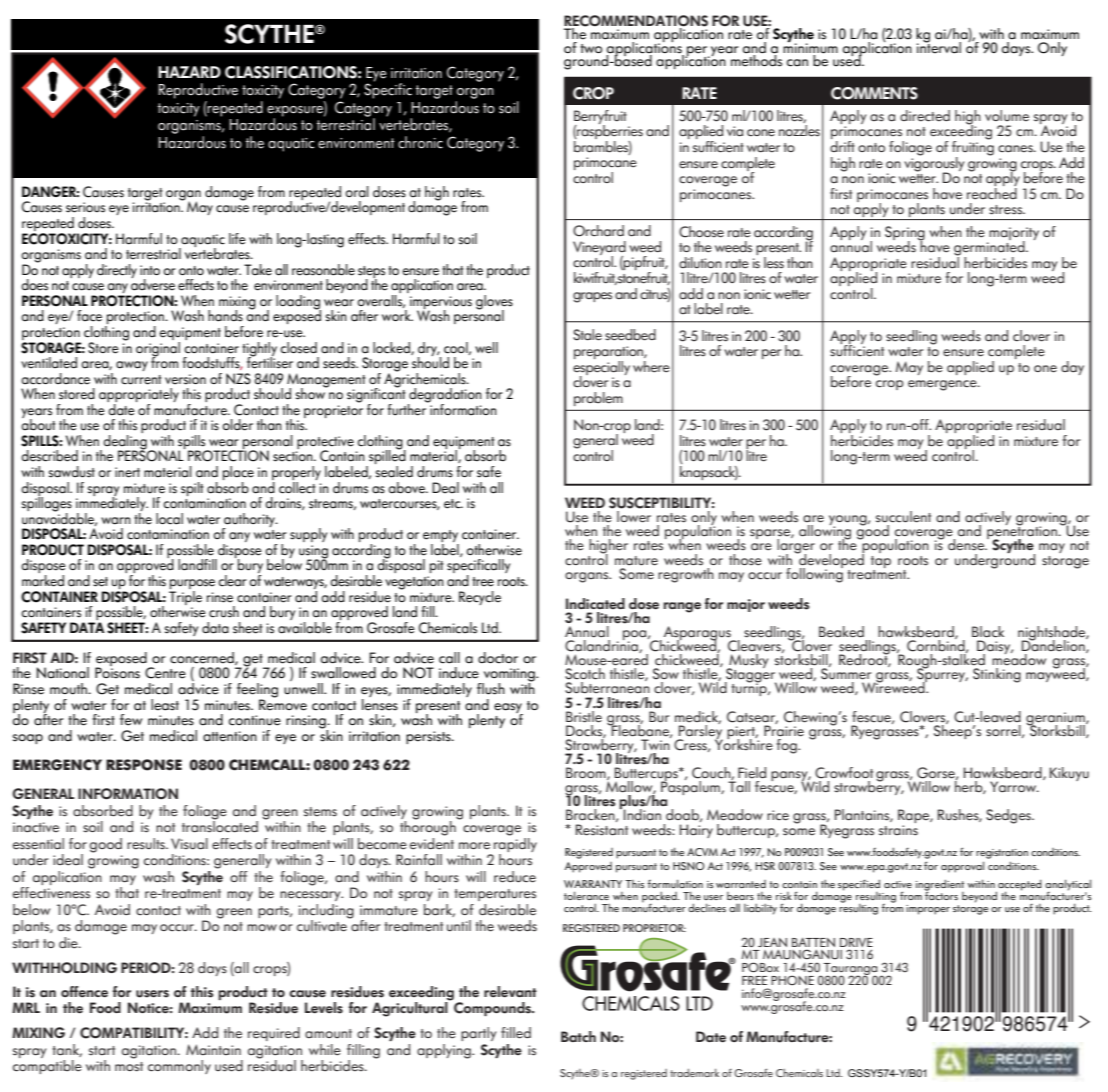 The height and width of the document is (1092, 1108). What do you see at coordinates (792, 980) in the document?
I see `PHONE` at bounding box center [792, 980].
